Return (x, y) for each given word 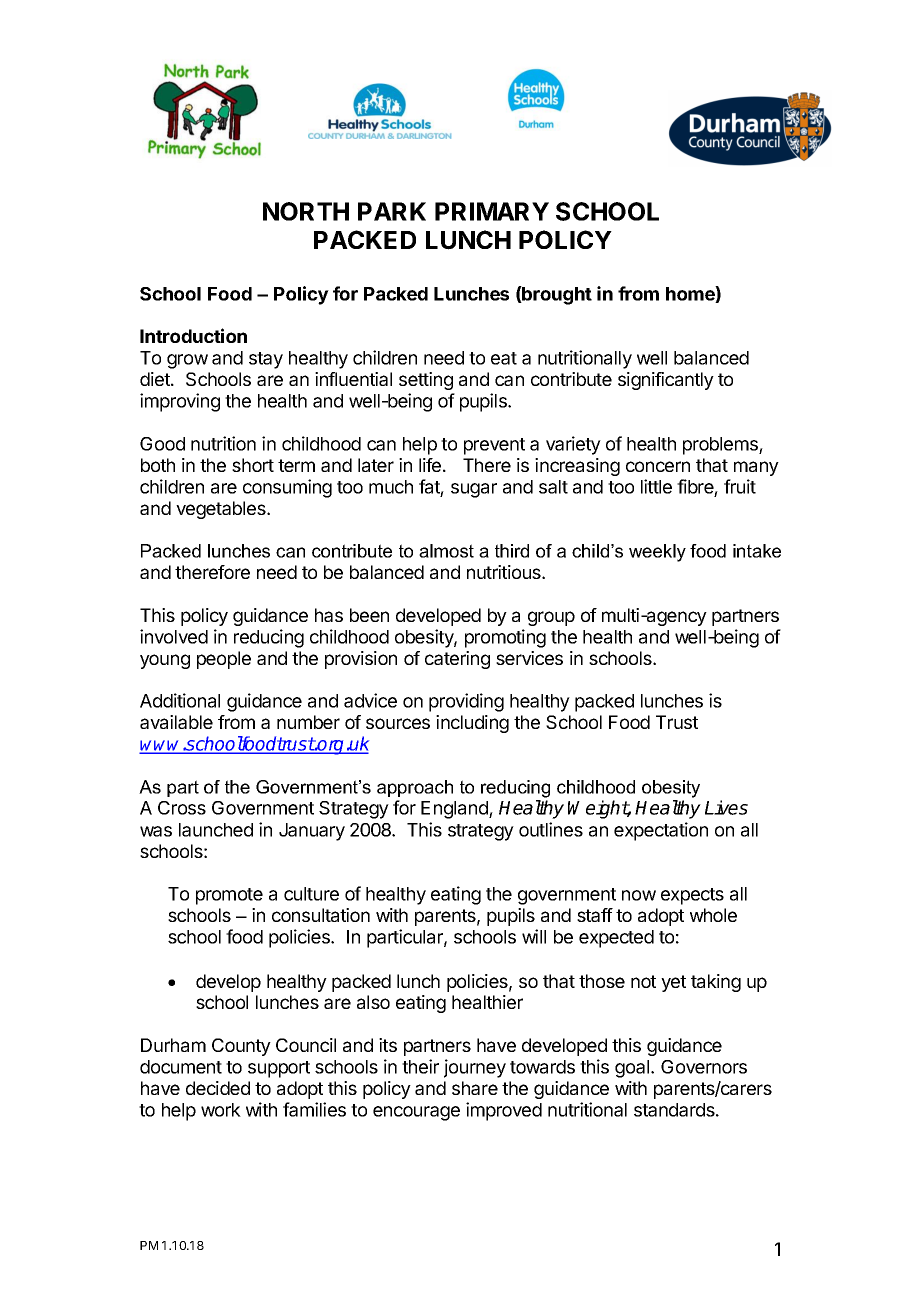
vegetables (222, 510)
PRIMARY (492, 211)
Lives (726, 807)
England (455, 810)
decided (218, 1088)
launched (216, 830)
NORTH (306, 211)
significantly (666, 381)
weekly (657, 553)
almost (446, 551)
